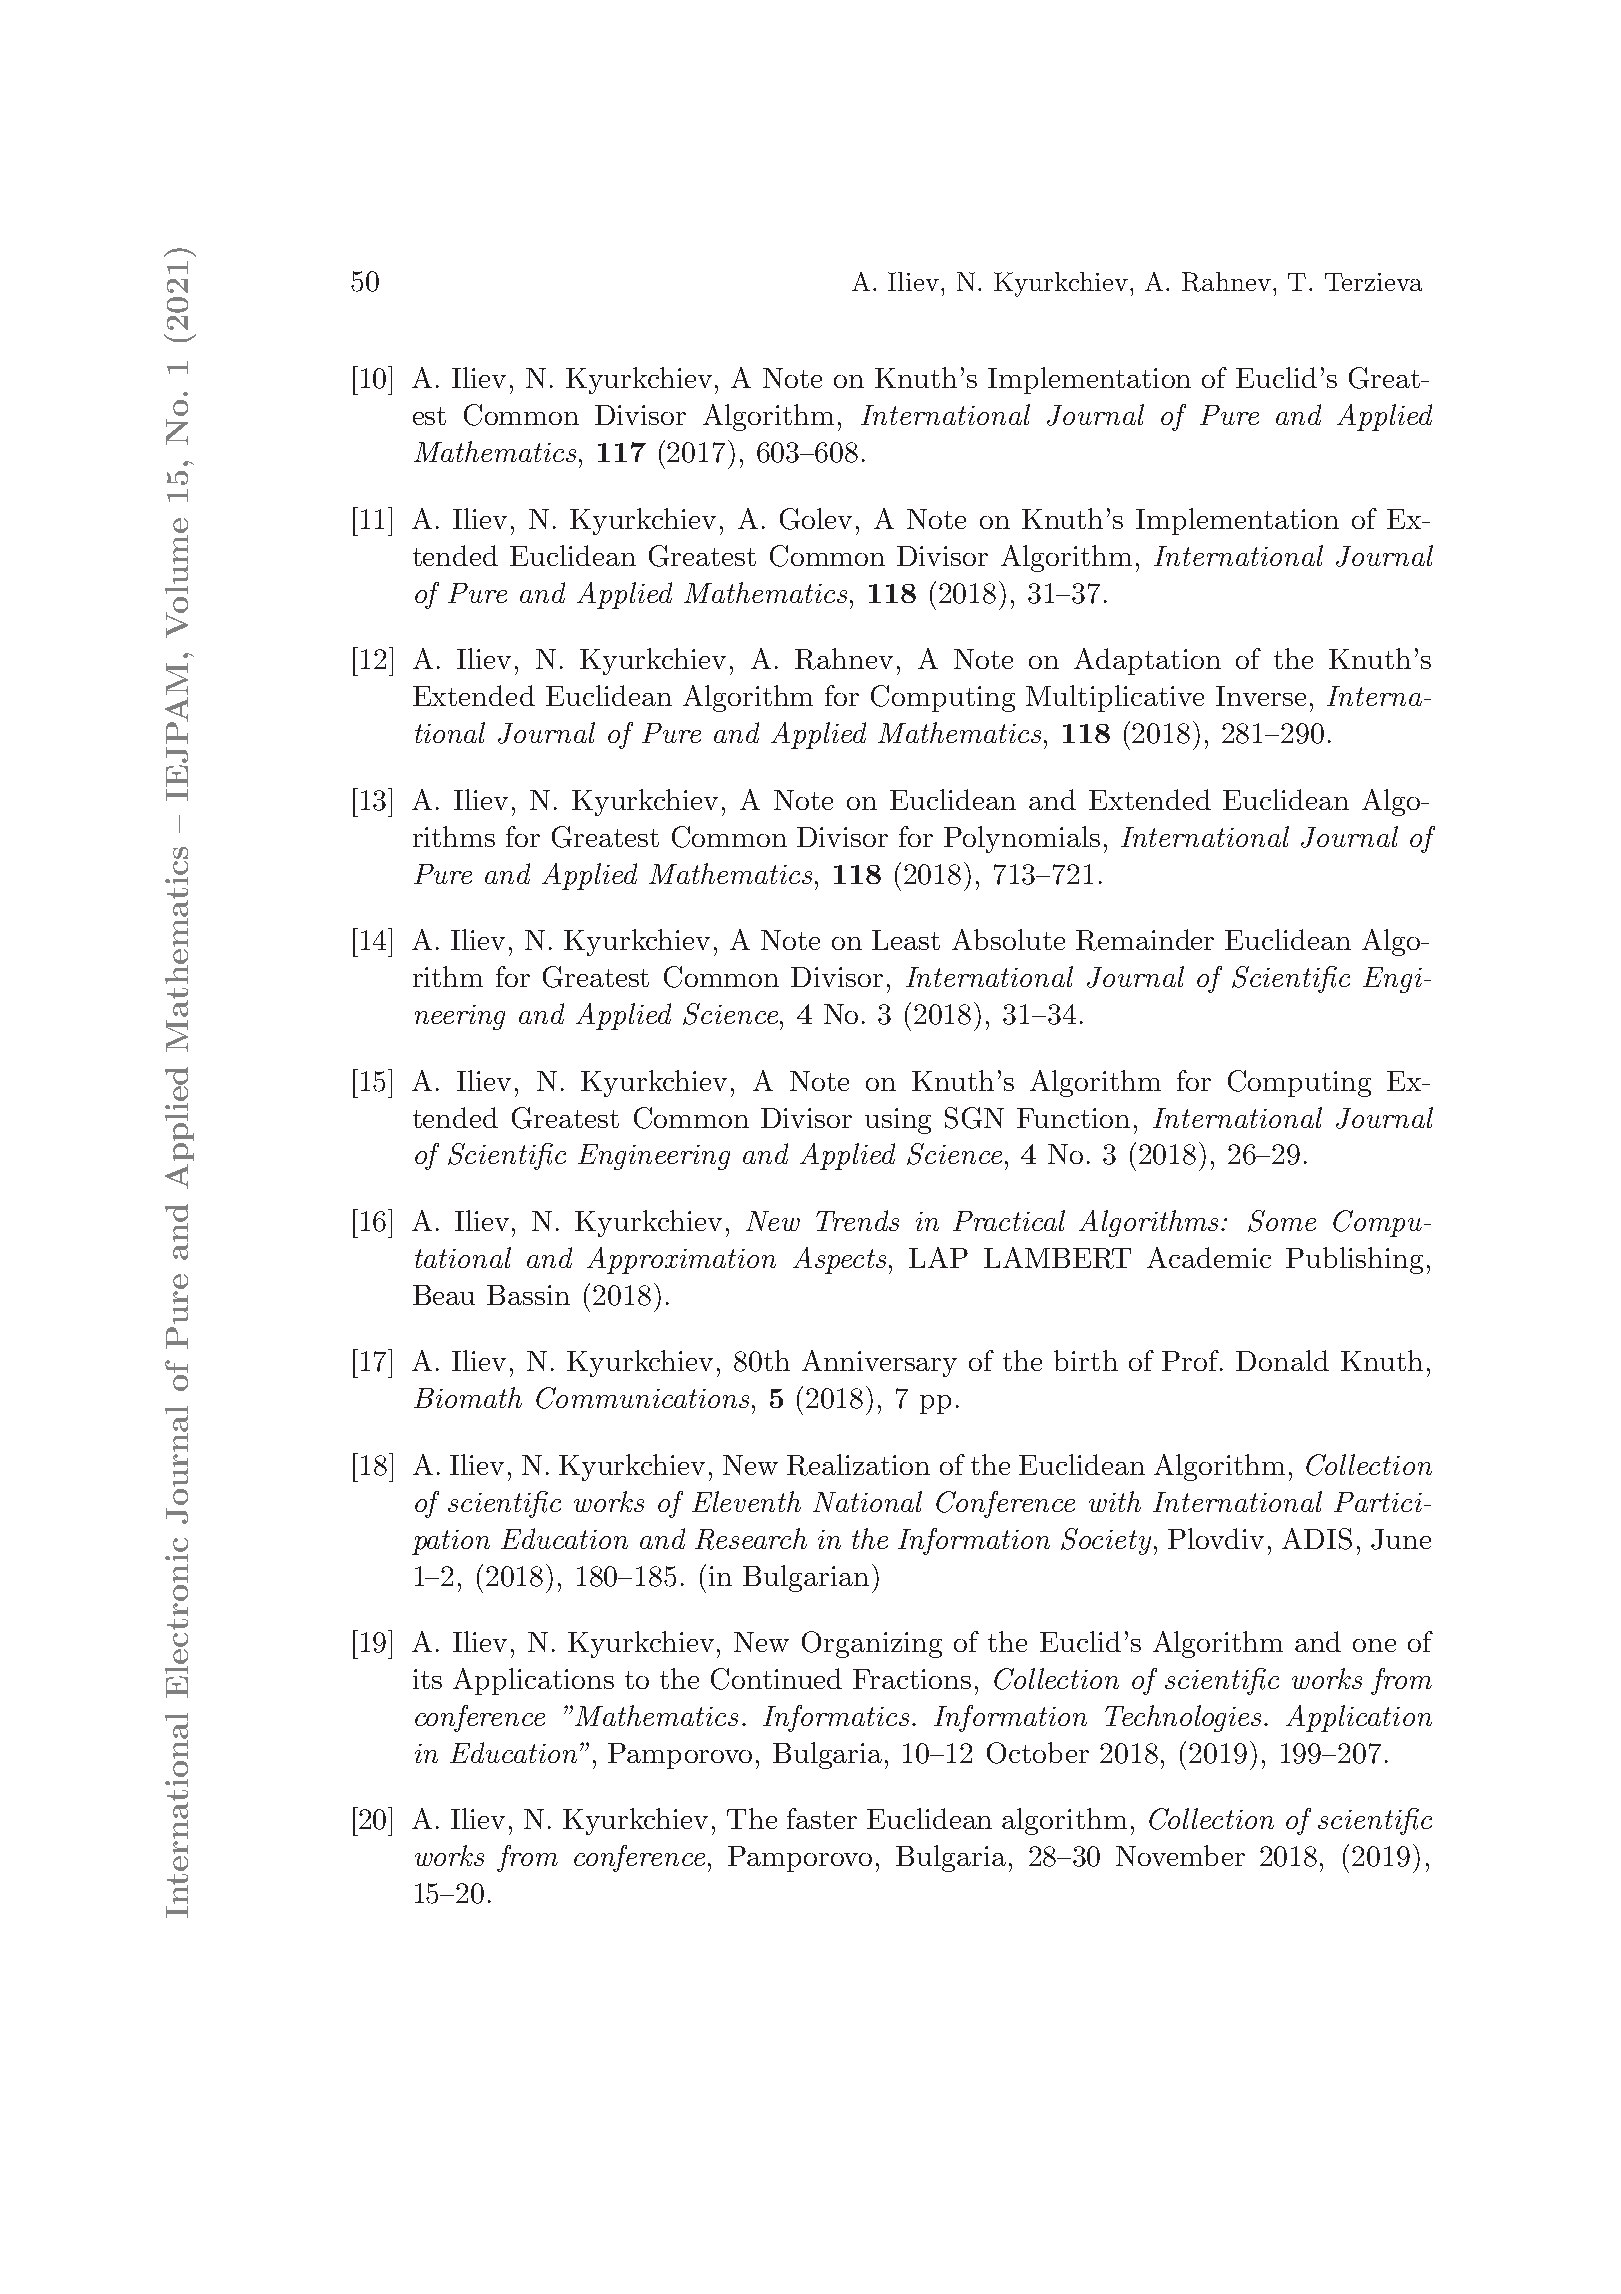 This document has width=1621, height=2294. Describe the element at coordinates (1261, 696) in the document. I see `Inverse` at that location.
